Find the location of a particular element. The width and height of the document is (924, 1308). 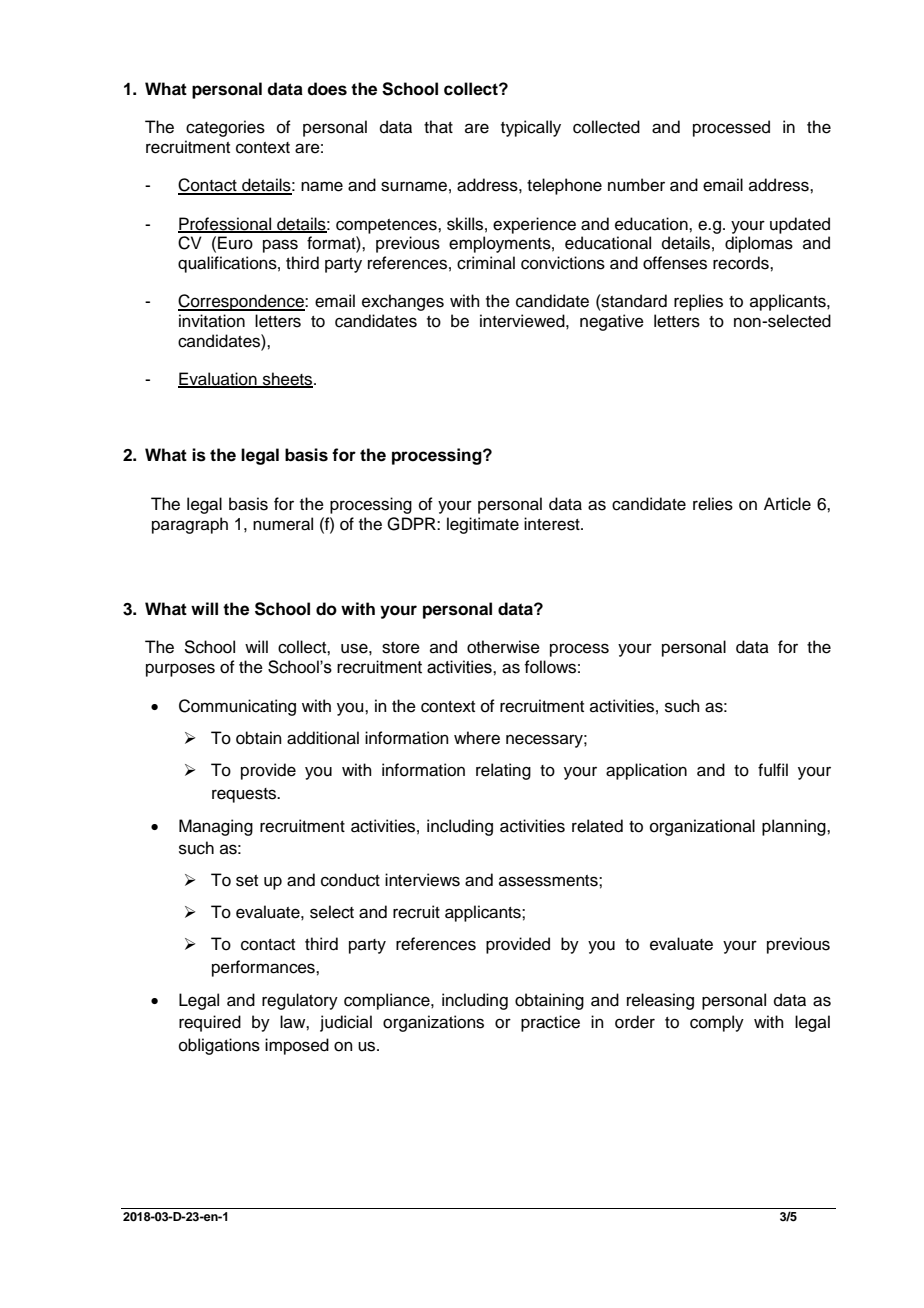

required is located at coordinates (210, 1023).
